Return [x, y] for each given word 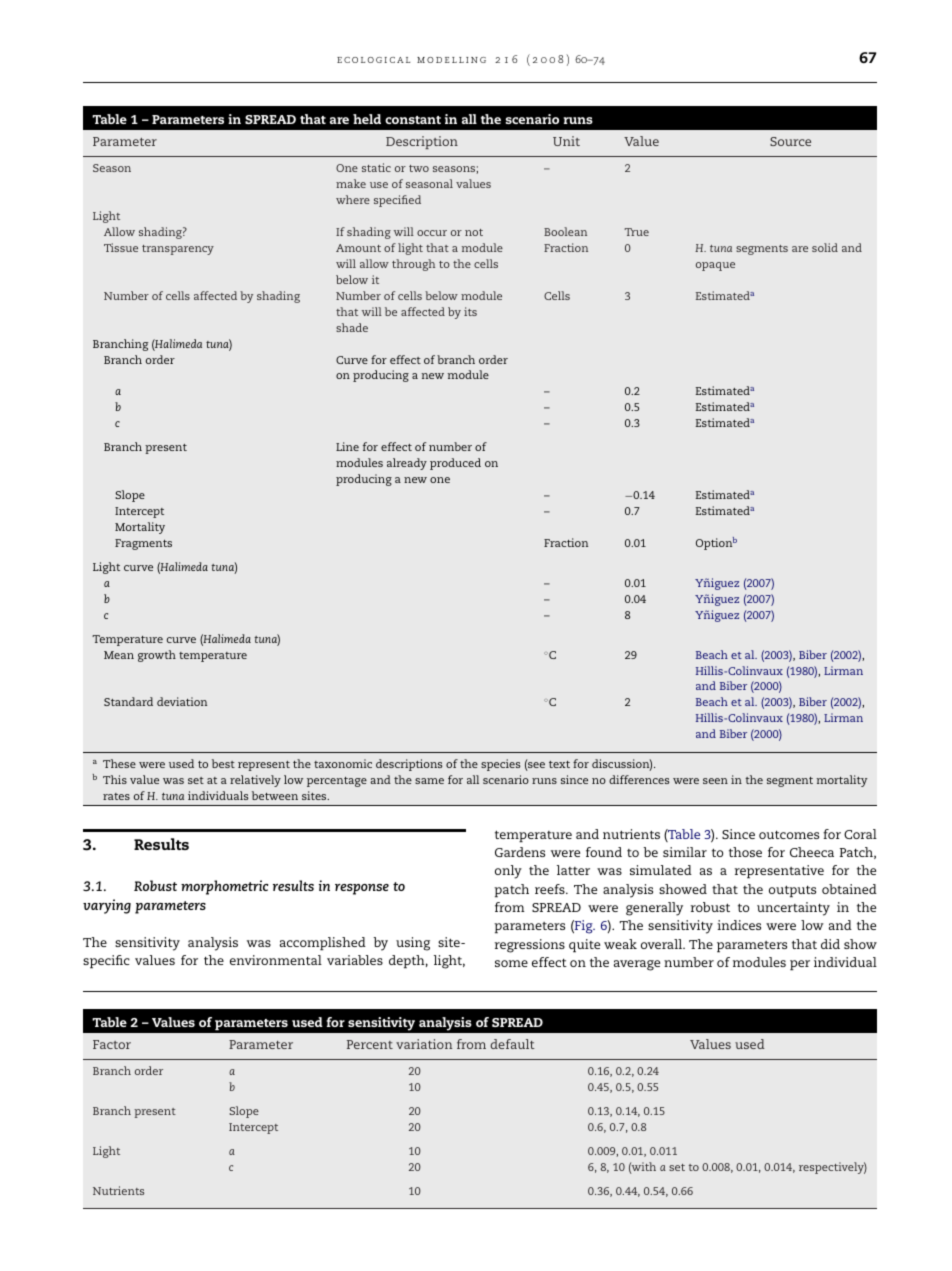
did [830, 944]
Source [790, 141]
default [512, 1044]
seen [715, 781]
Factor [112, 1044]
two [419, 168]
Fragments [143, 544]
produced [455, 464]
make [351, 183]
